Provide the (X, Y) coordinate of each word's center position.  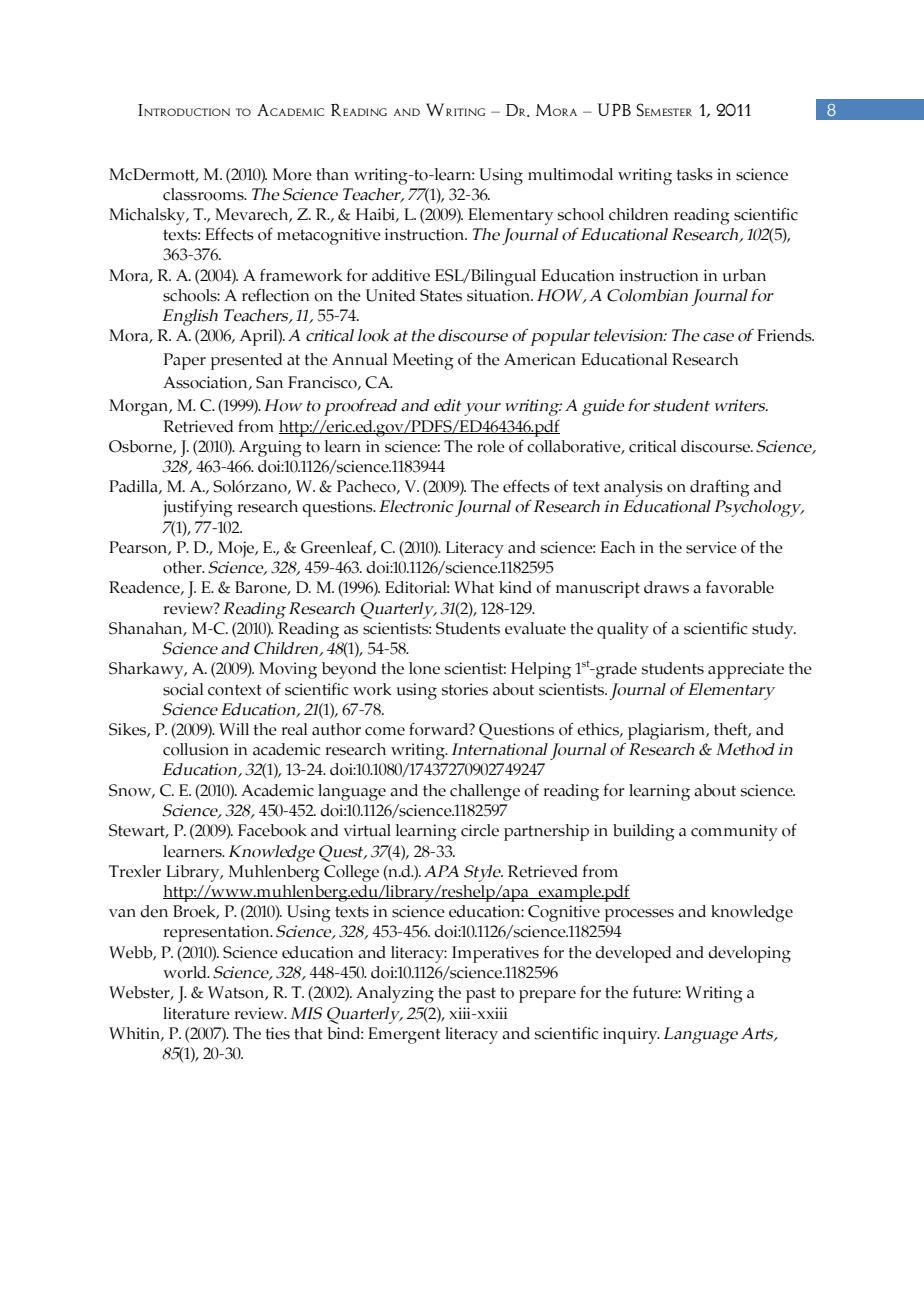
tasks (695, 174)
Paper (185, 361)
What (474, 587)
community (734, 832)
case (718, 337)
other (183, 567)
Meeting (423, 361)
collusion (196, 749)
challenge (485, 792)
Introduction (184, 110)
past (481, 995)
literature (196, 1013)
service (711, 547)
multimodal (570, 174)
